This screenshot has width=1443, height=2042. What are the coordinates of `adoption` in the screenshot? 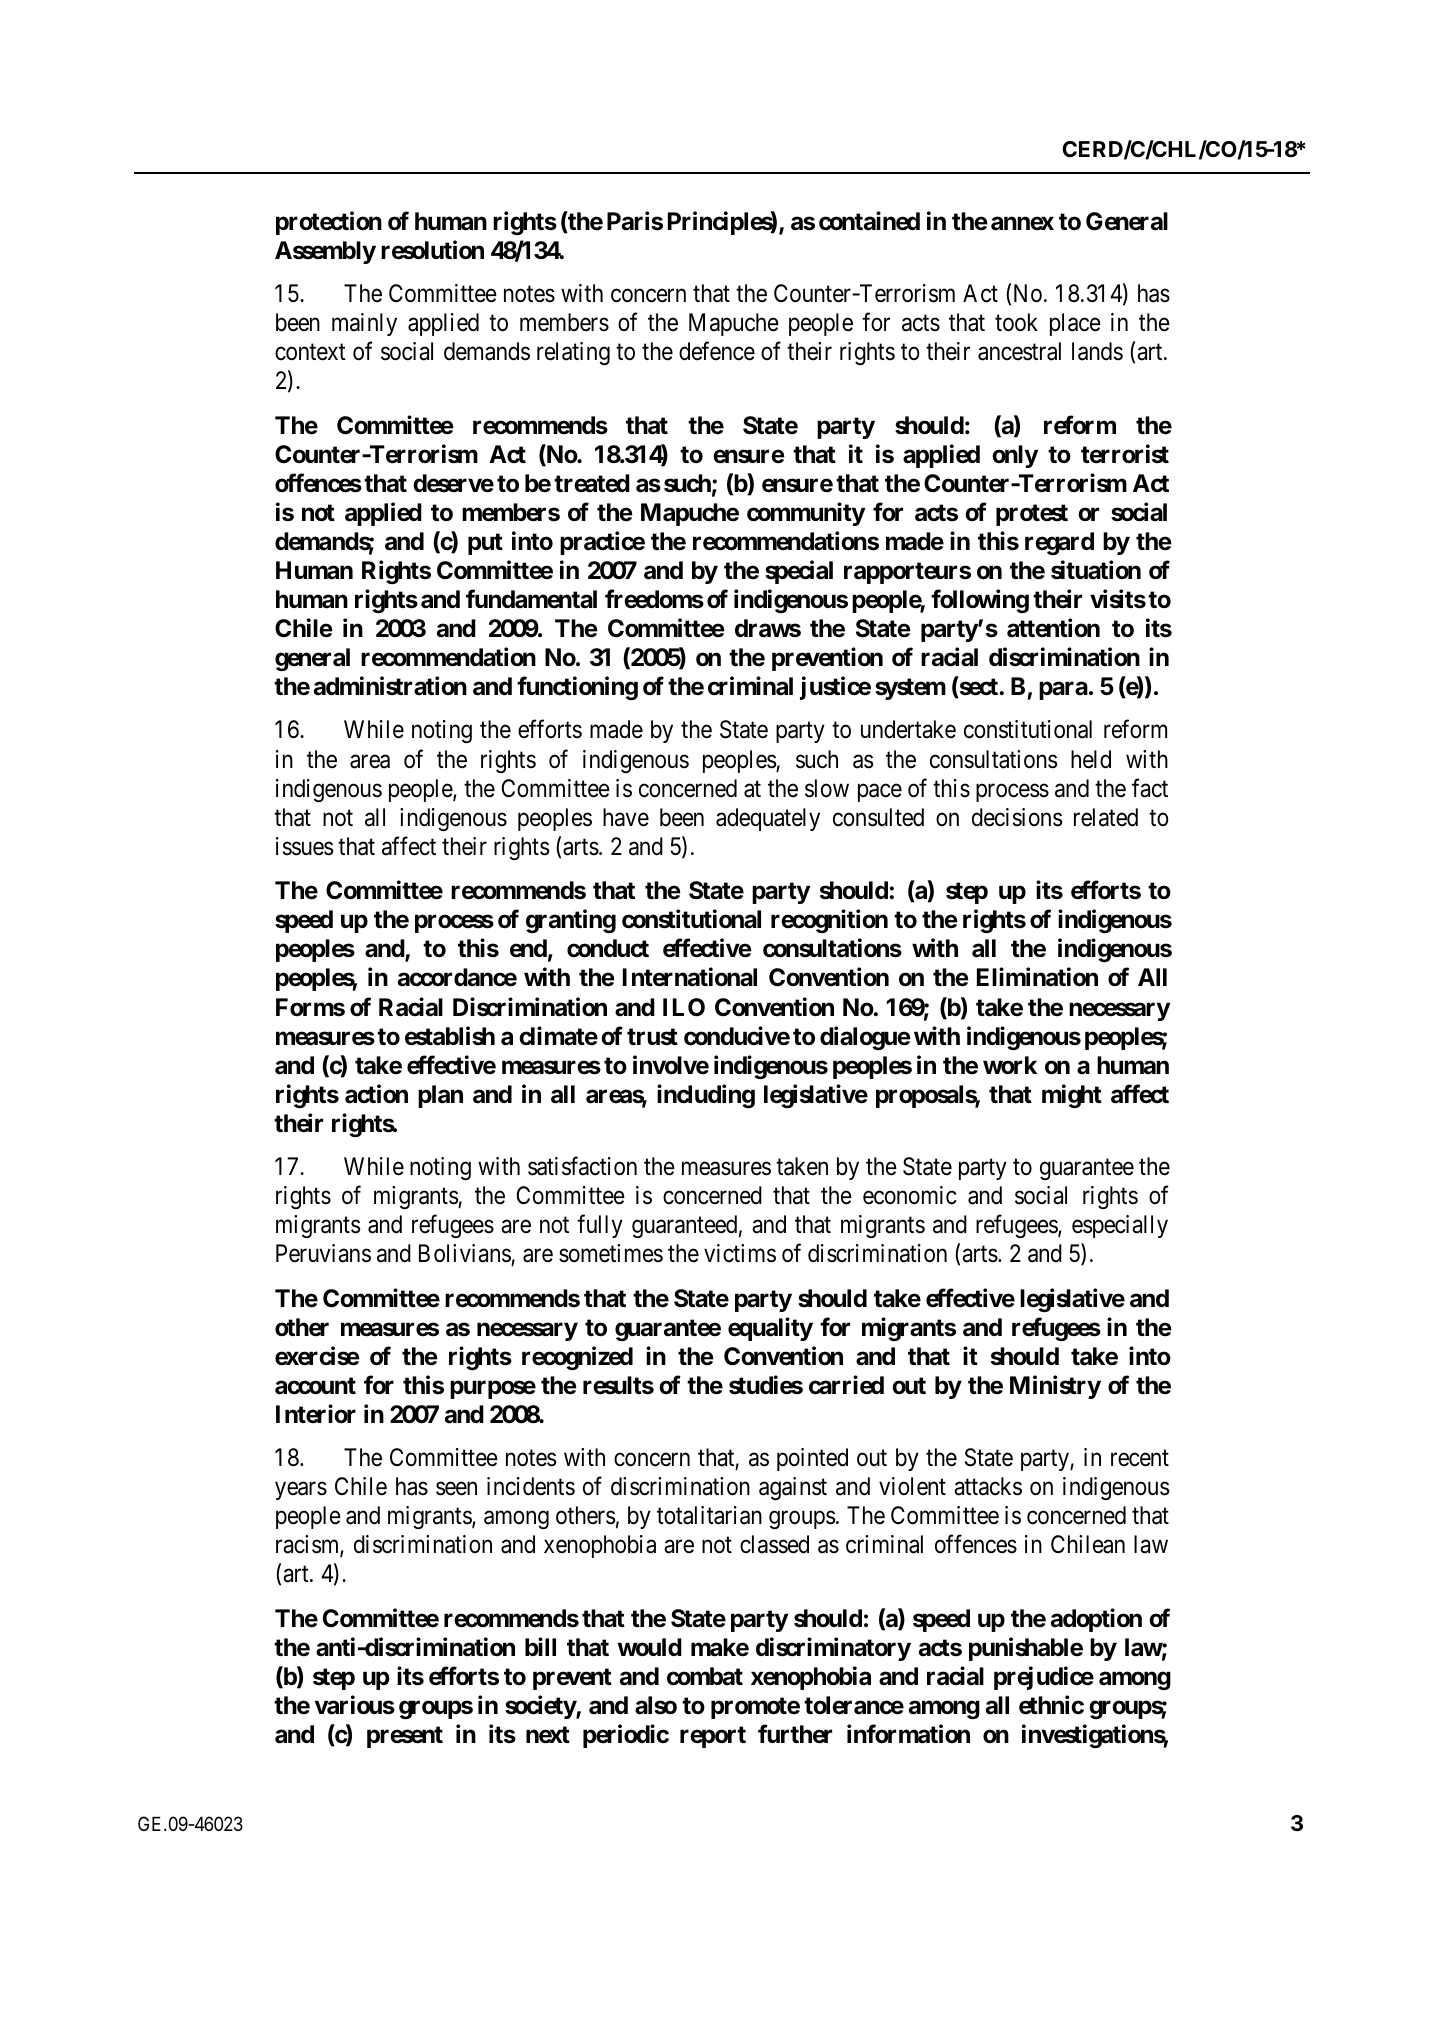 It's located at (1096, 1620).
